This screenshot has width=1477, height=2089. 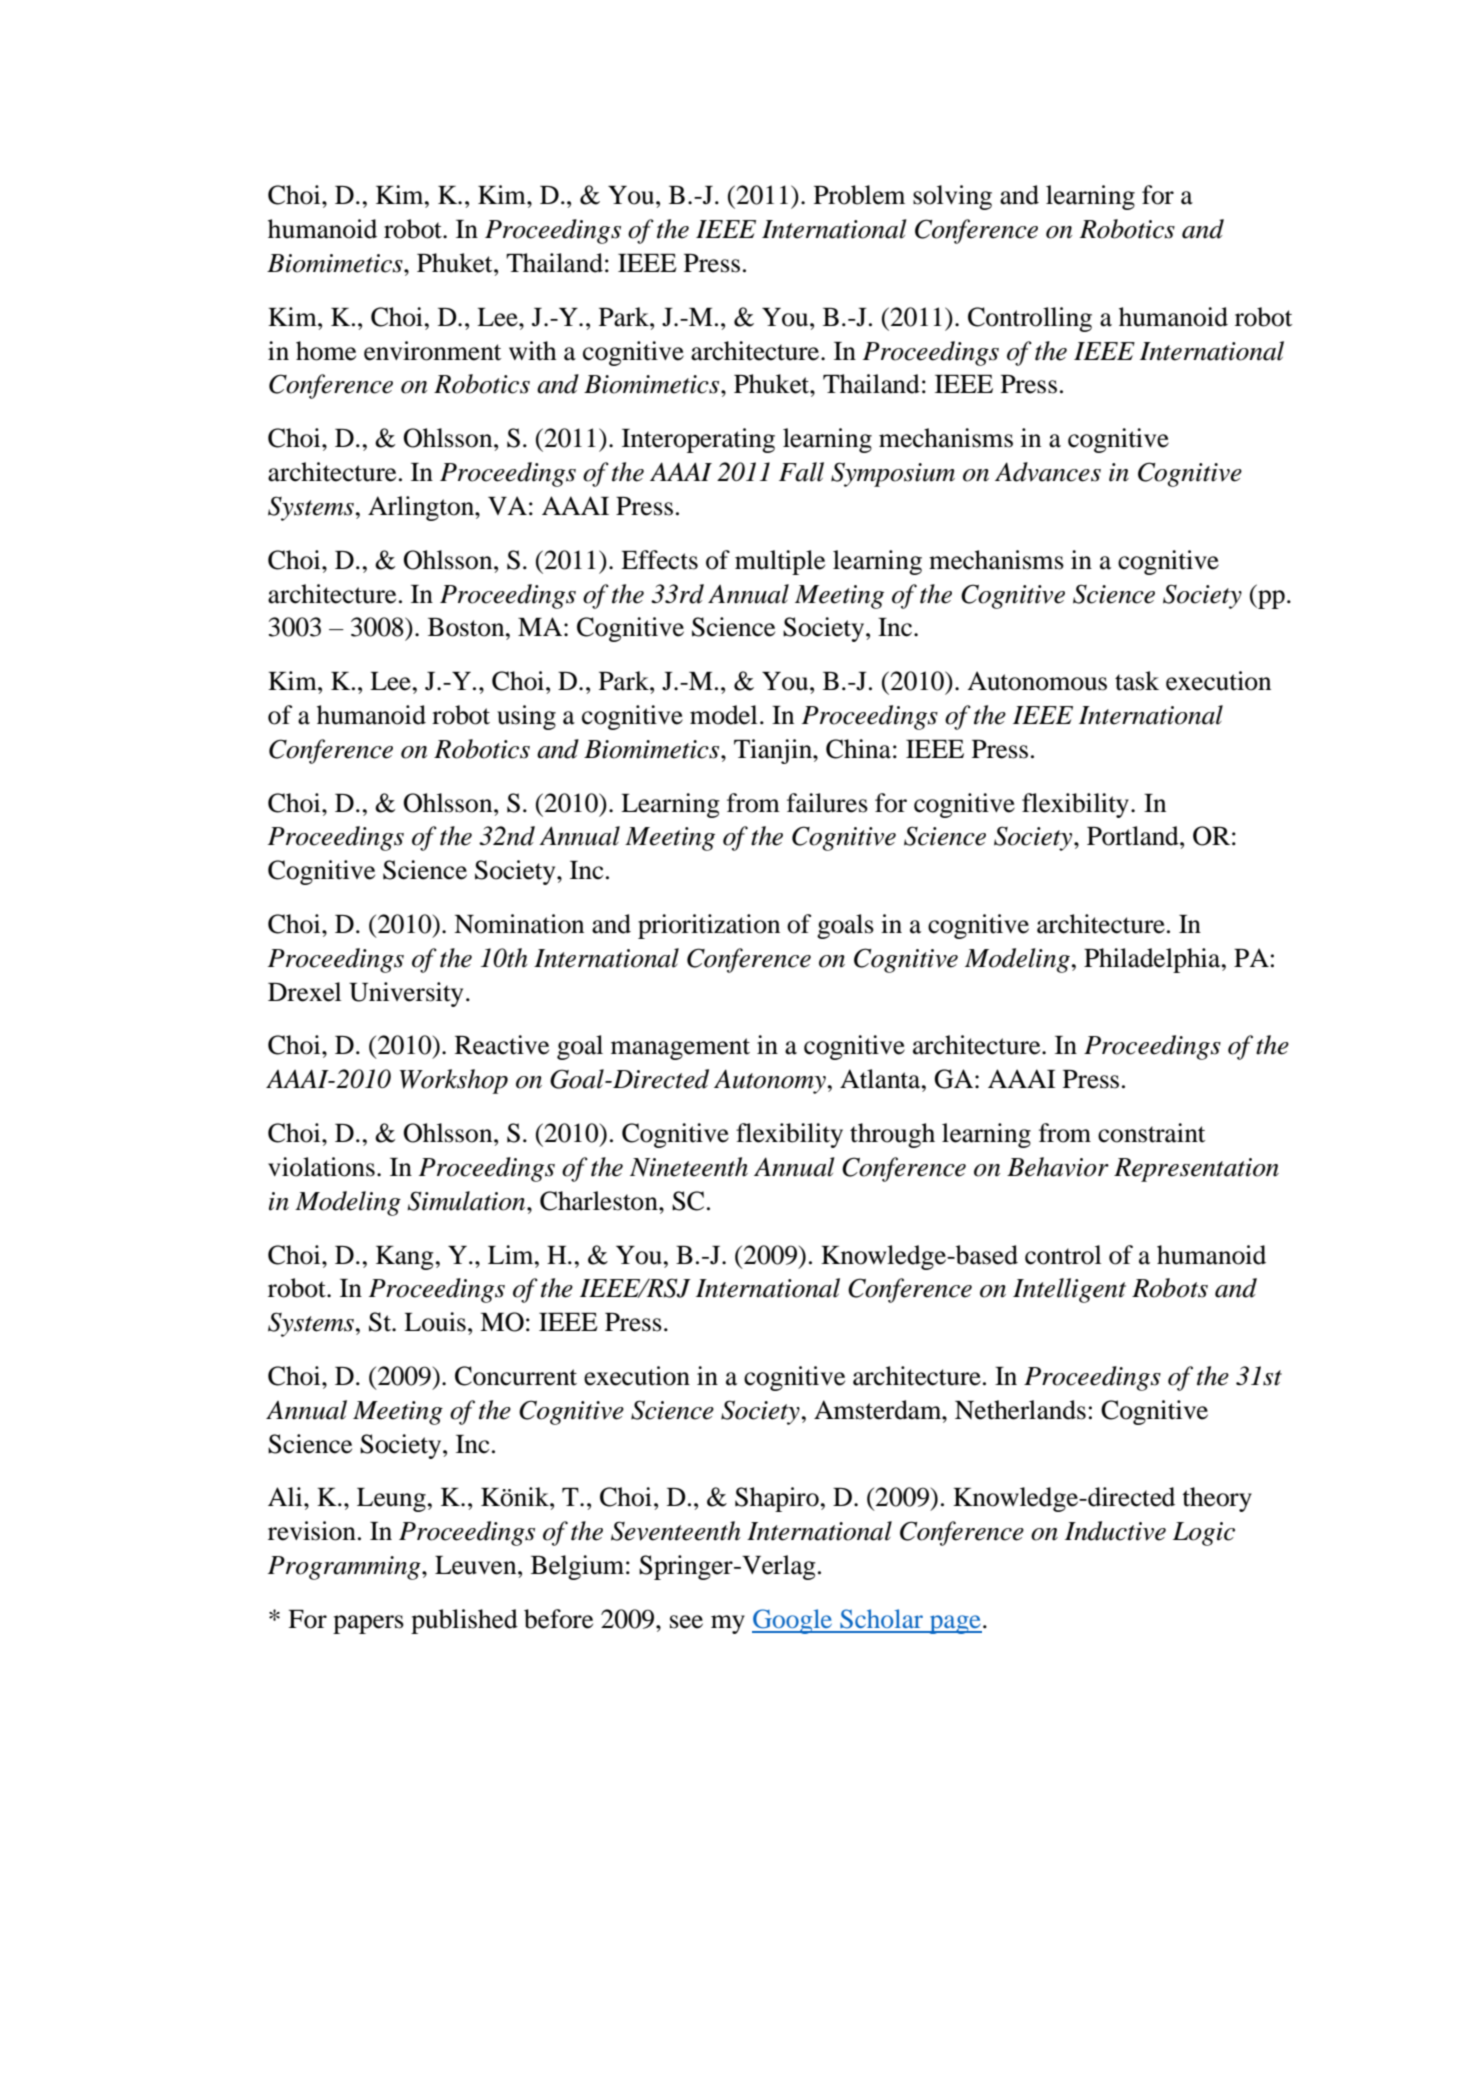 What do you see at coordinates (952, 197) in the screenshot?
I see `solving` at bounding box center [952, 197].
